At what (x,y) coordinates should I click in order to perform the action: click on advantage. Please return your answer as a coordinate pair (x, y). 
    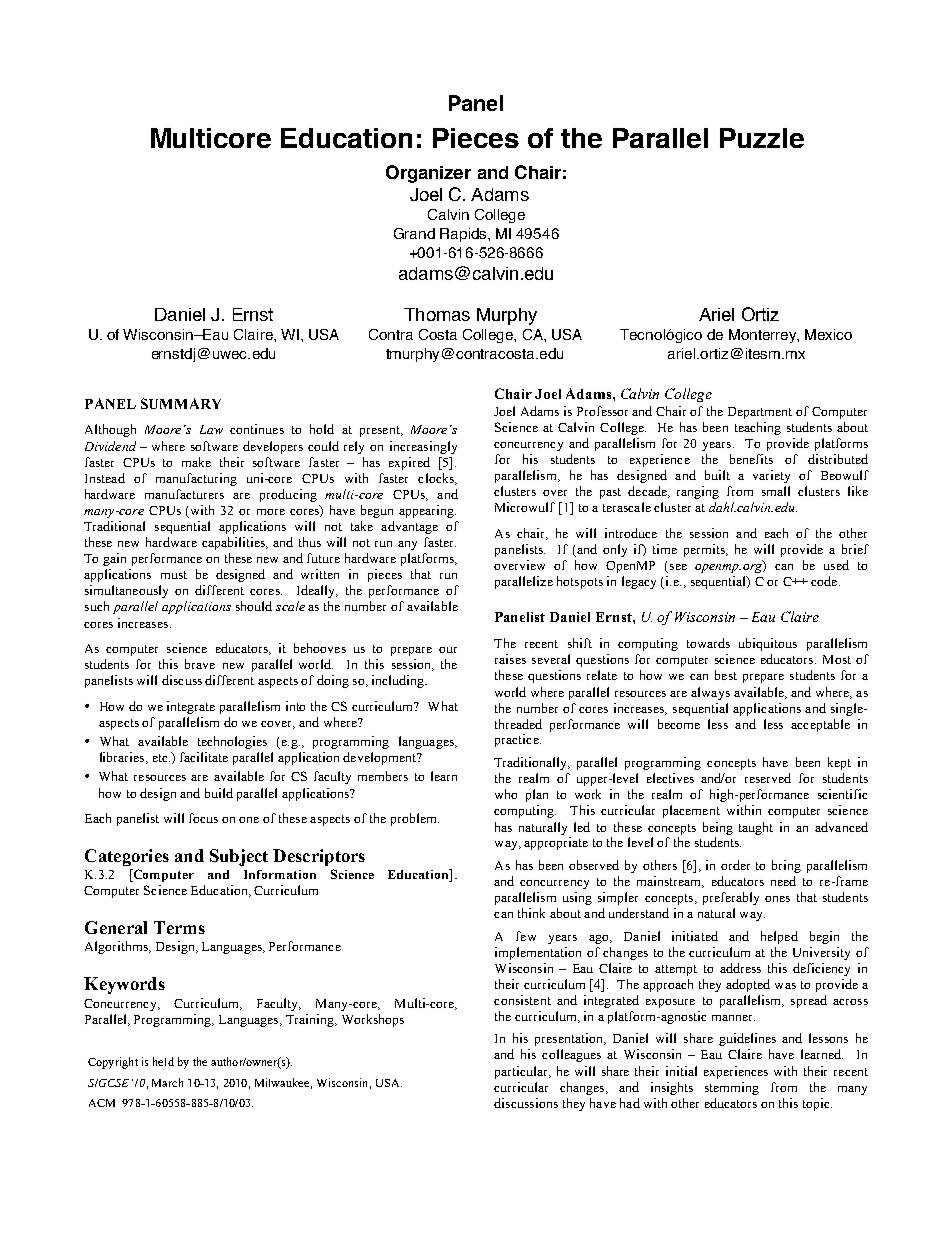
    Looking at the image, I should click on (409, 527).
